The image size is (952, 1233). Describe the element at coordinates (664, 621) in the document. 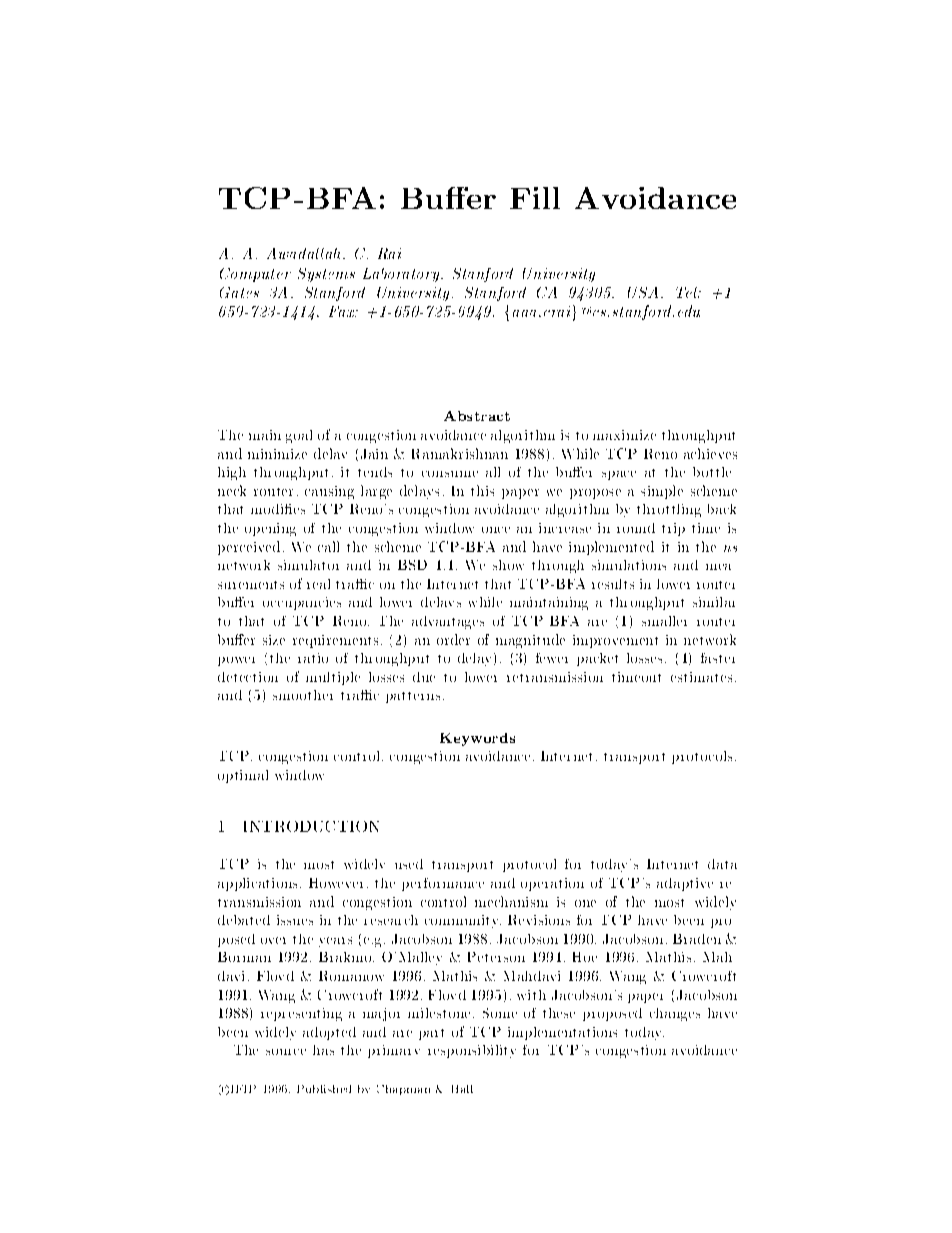

I see `smaller` at that location.
